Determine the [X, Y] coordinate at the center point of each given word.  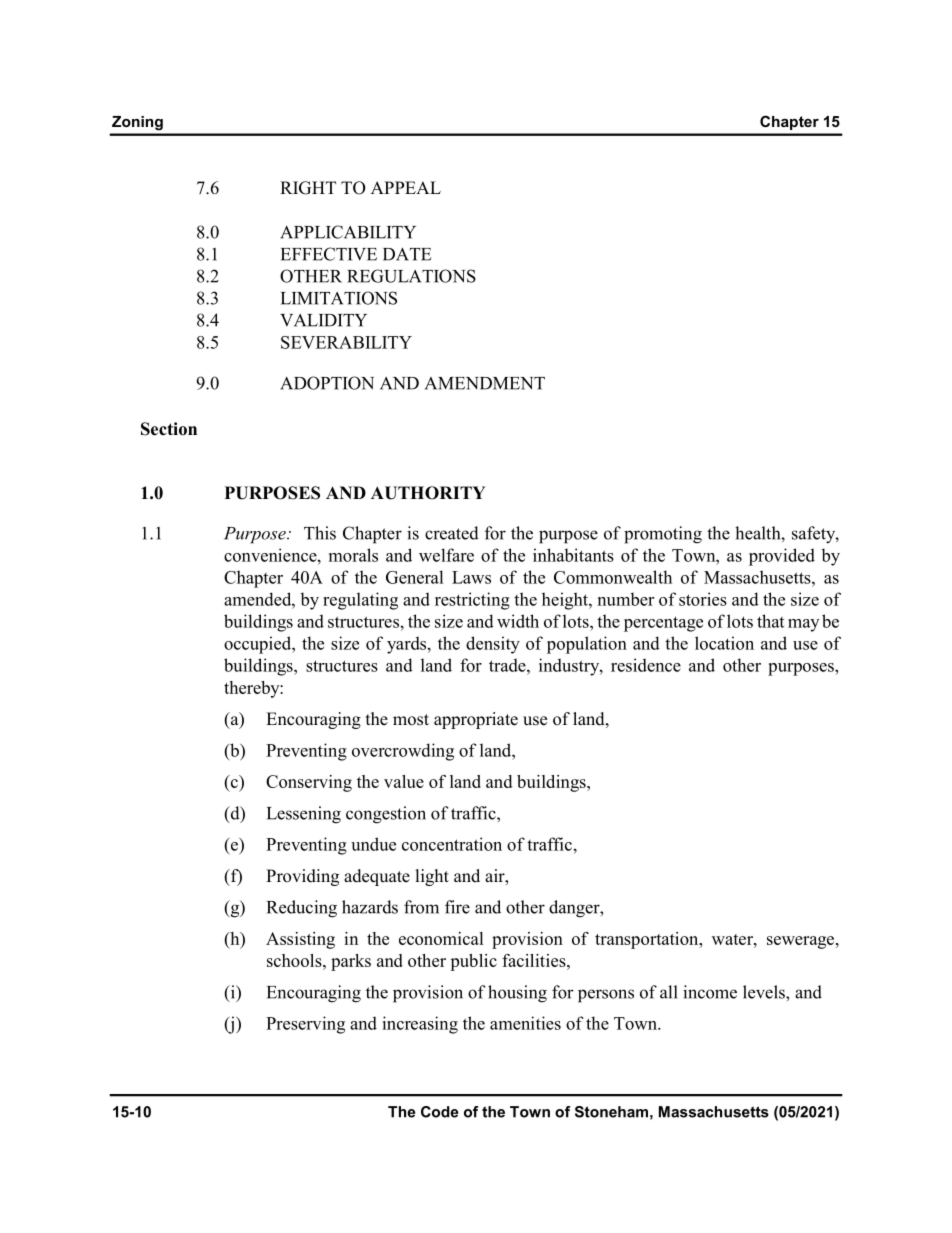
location [724, 643]
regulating [360, 601]
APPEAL [406, 187]
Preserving [305, 1025]
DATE [407, 254]
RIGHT [308, 188]
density [493, 645]
